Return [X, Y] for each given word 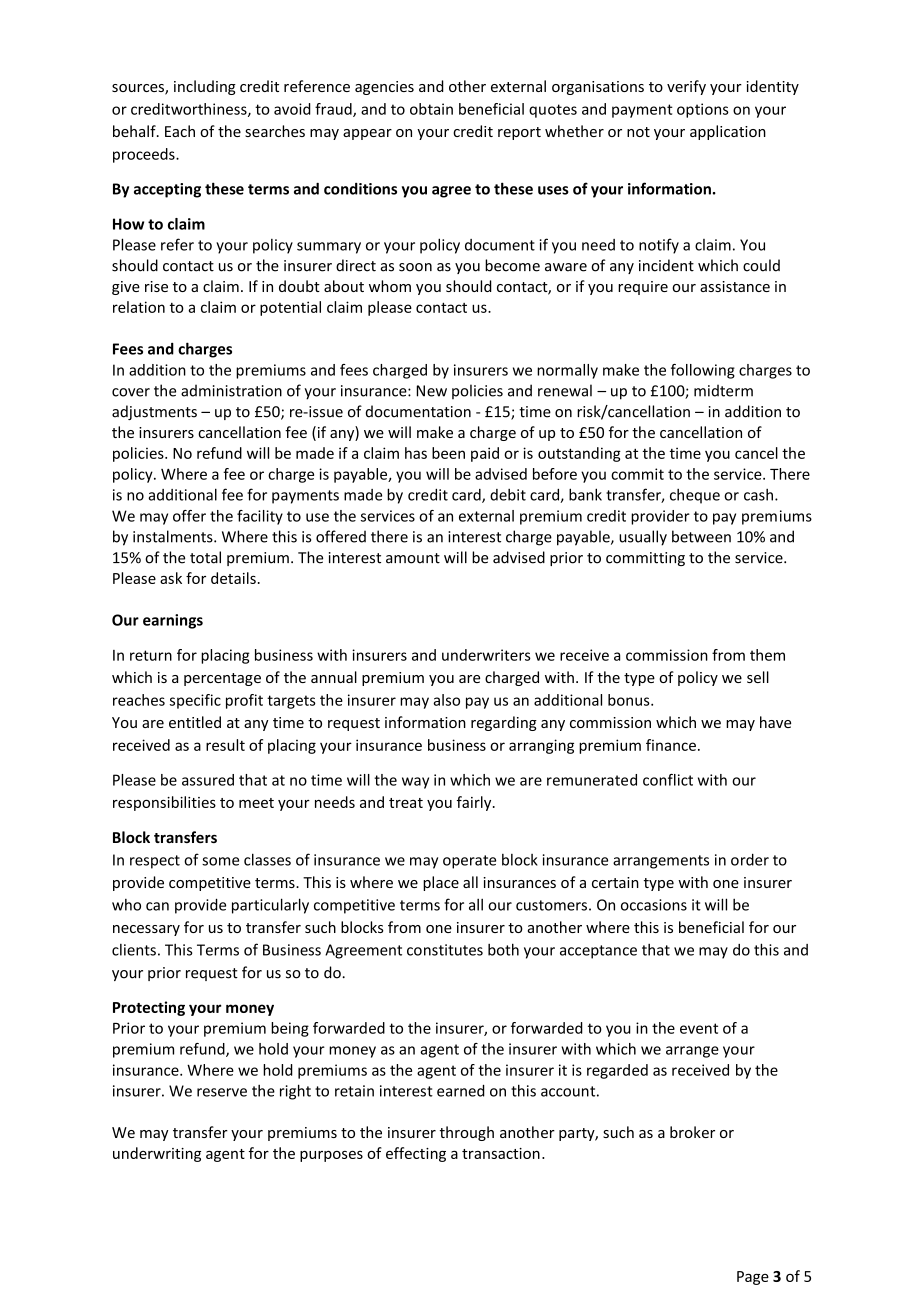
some [220, 861]
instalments [174, 536]
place [441, 883]
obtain [431, 109]
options [703, 110]
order [750, 860]
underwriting [157, 1154]
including [205, 87]
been [448, 453]
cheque [695, 496]
